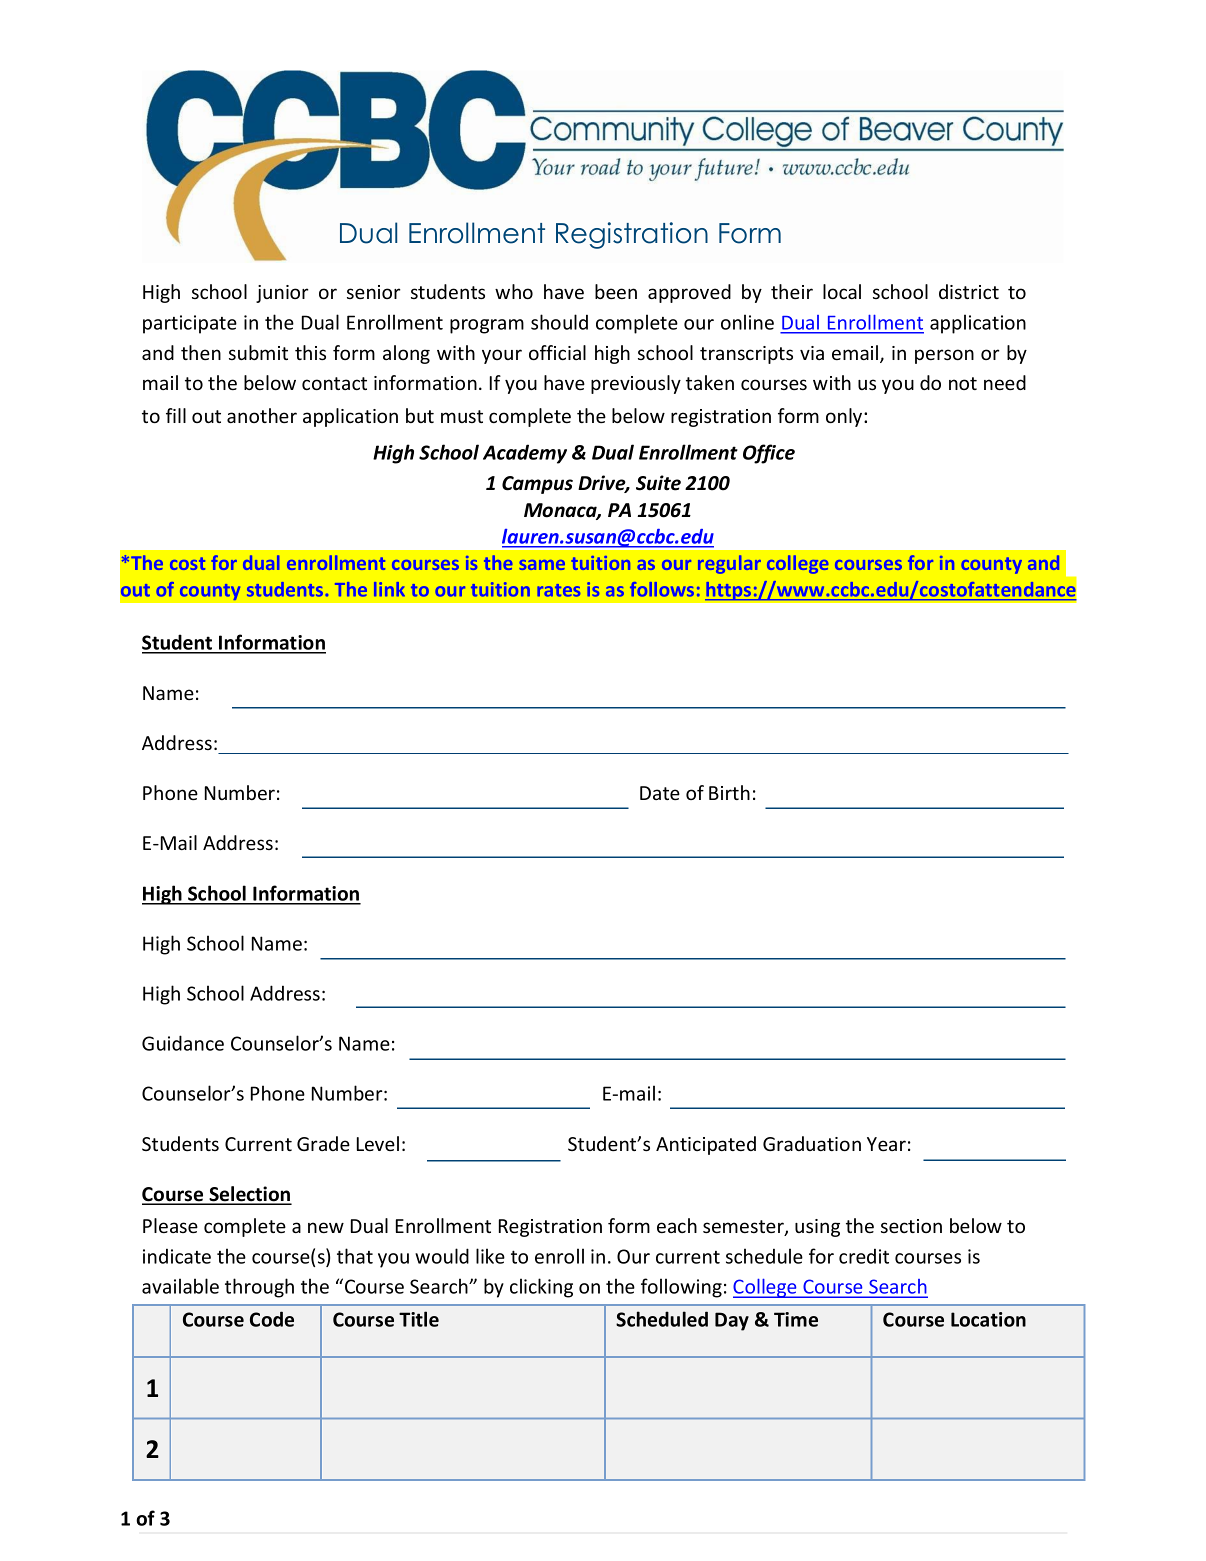 This screenshot has width=1206, height=1561. Describe the element at coordinates (559, 322) in the screenshot. I see `should` at that location.
